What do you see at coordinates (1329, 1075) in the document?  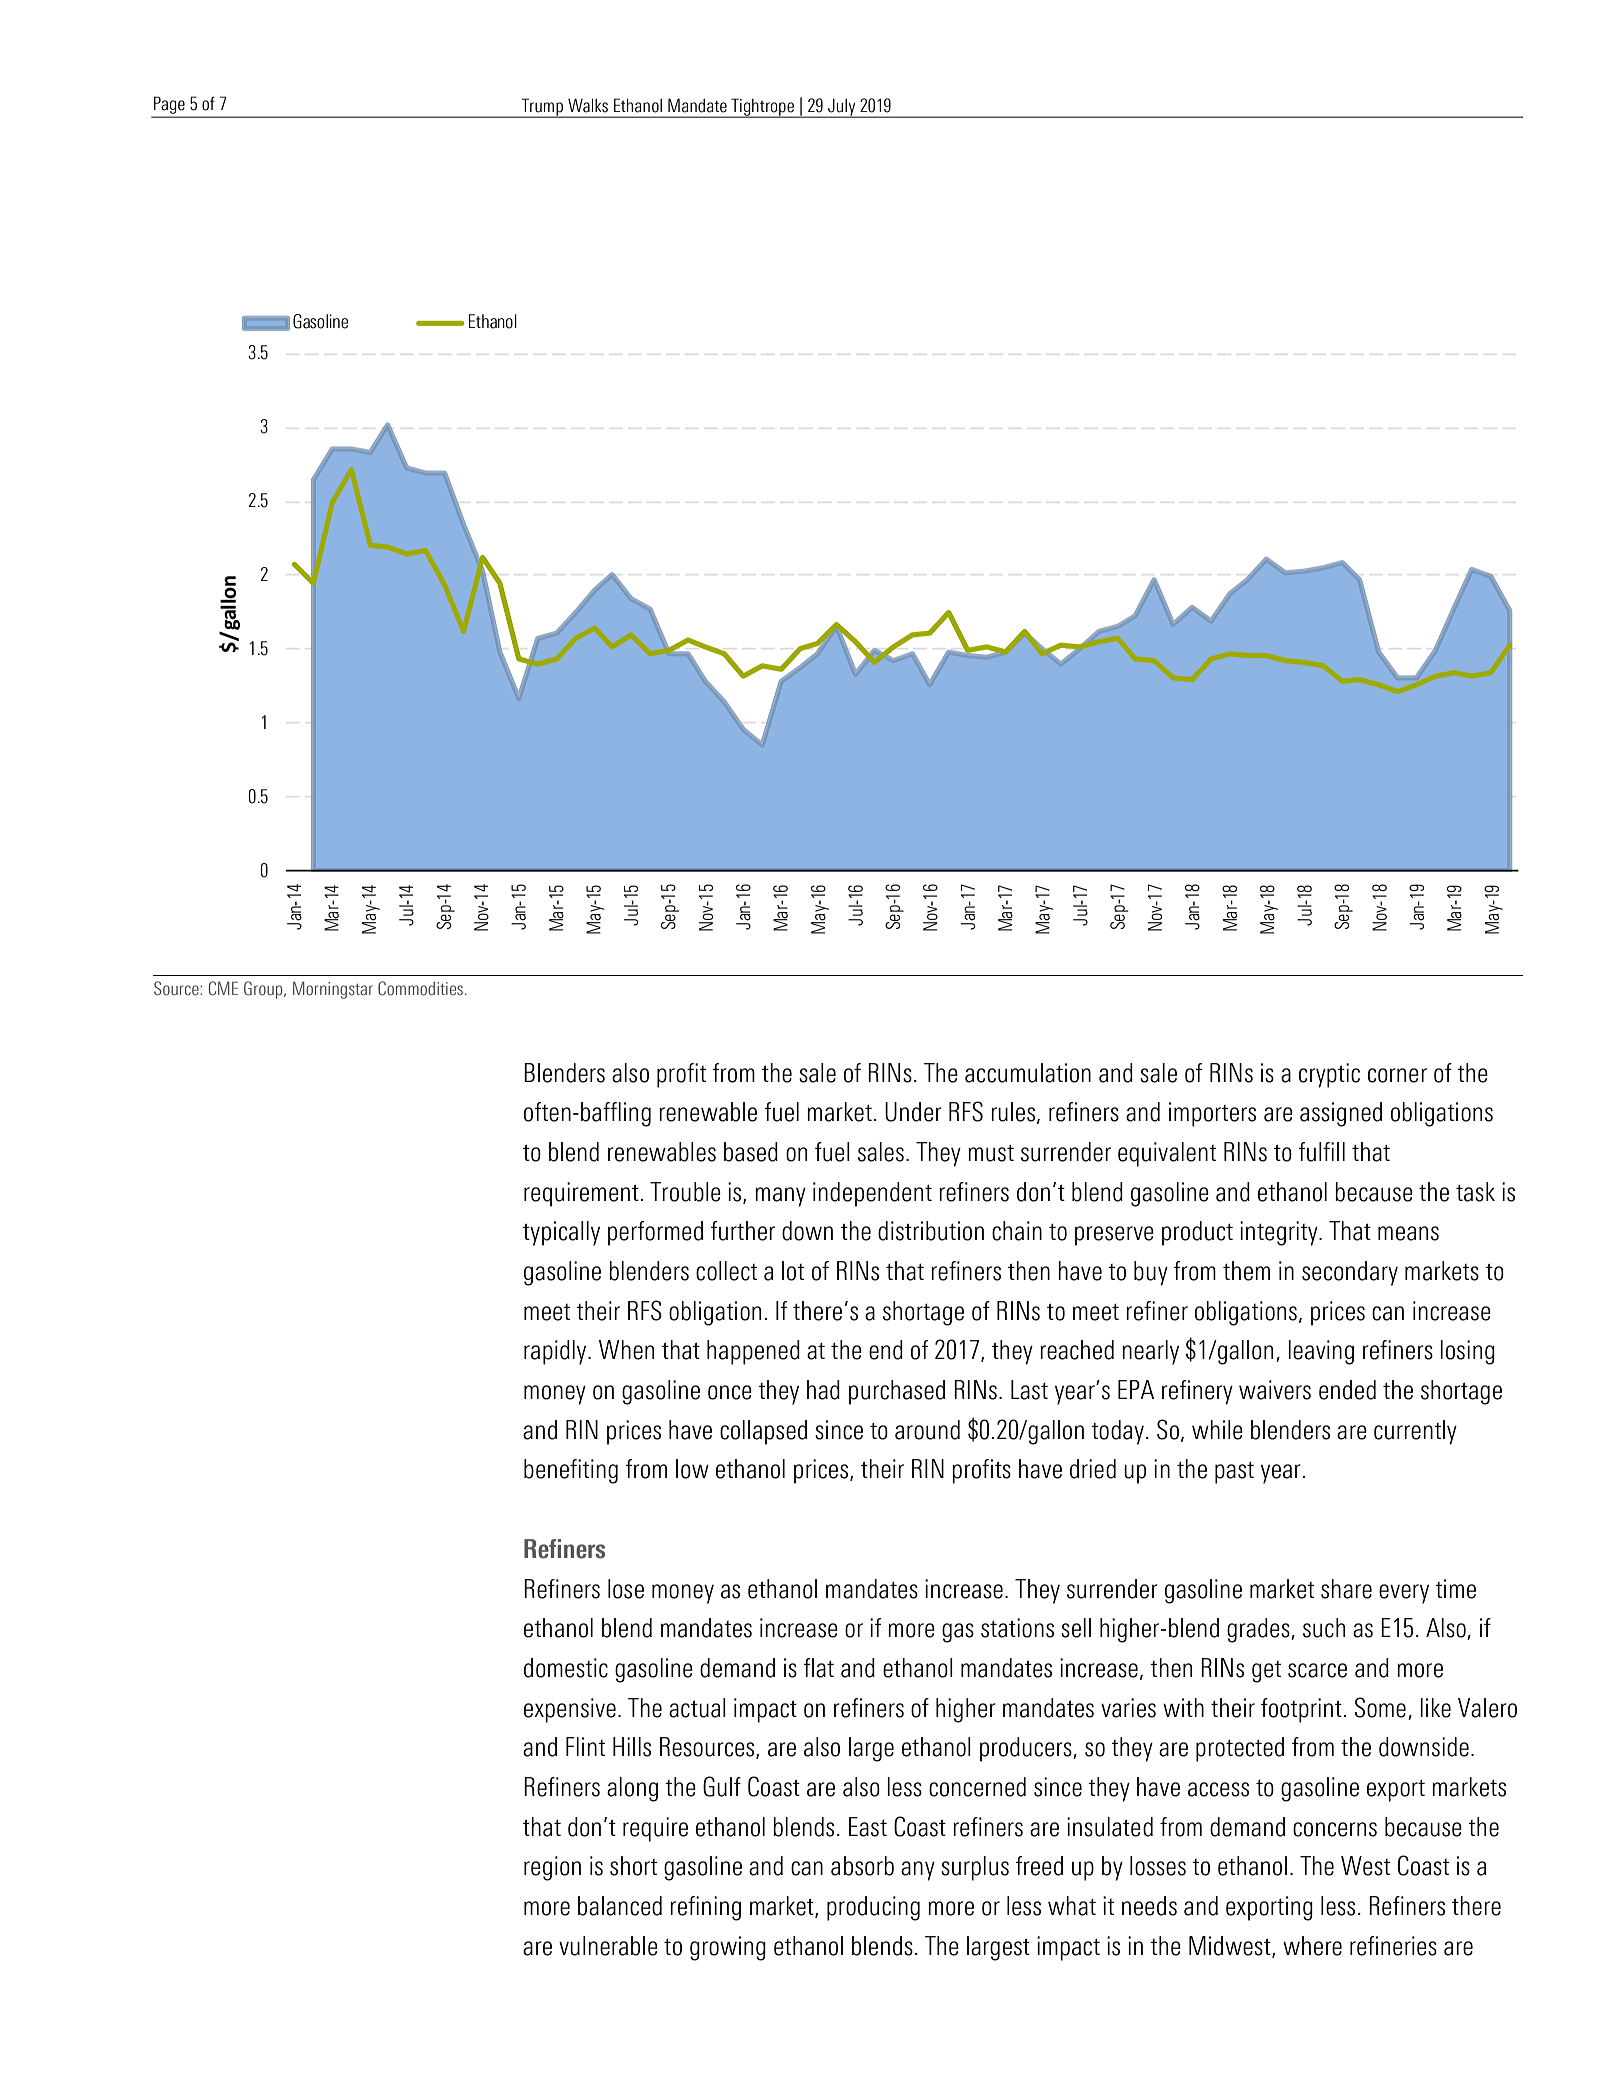 I see `cryptic` at bounding box center [1329, 1075].
